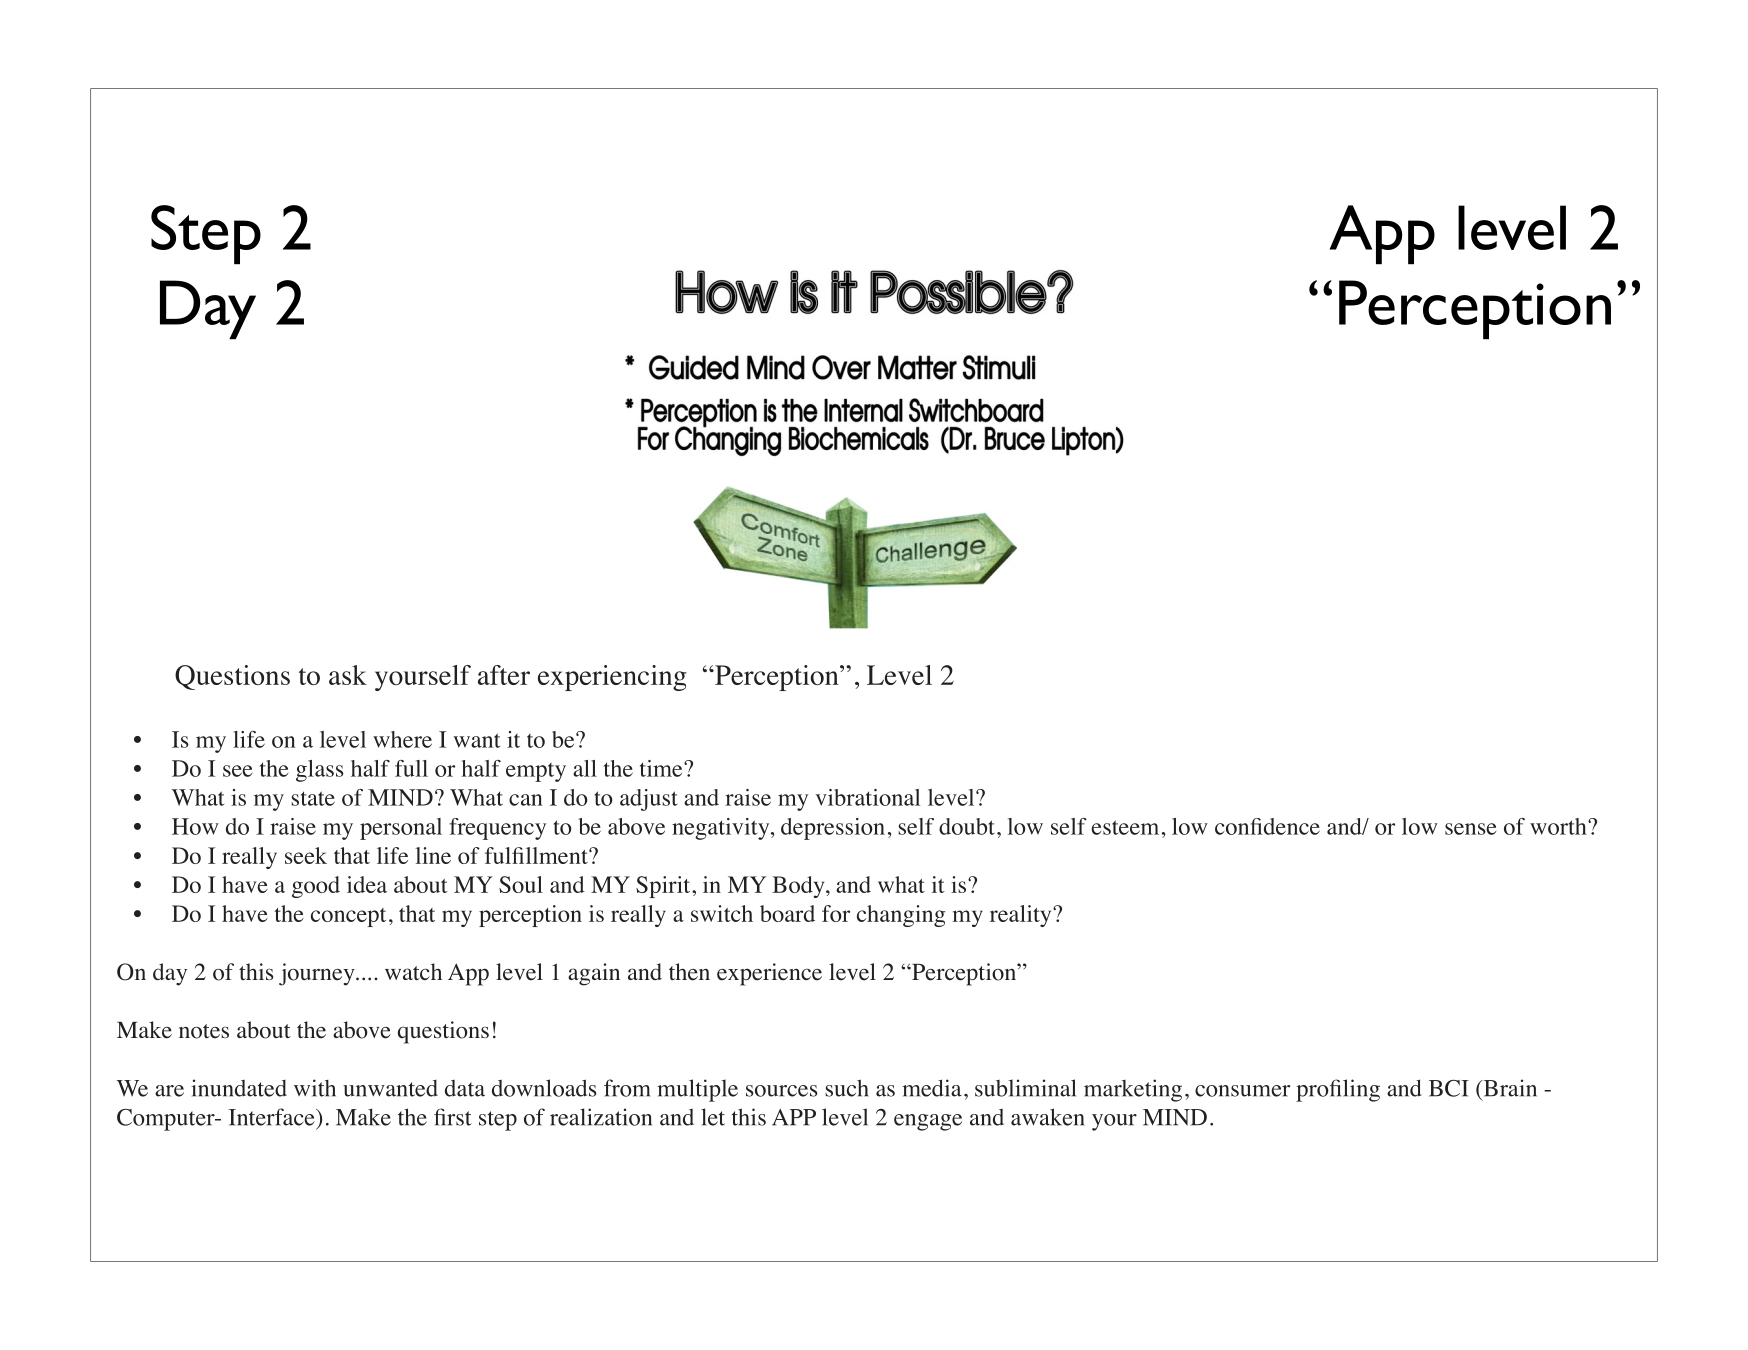 Image resolution: width=1748 pixels, height=1350 pixels. Describe the element at coordinates (612, 678) in the image. I see `experiencing` at that location.
